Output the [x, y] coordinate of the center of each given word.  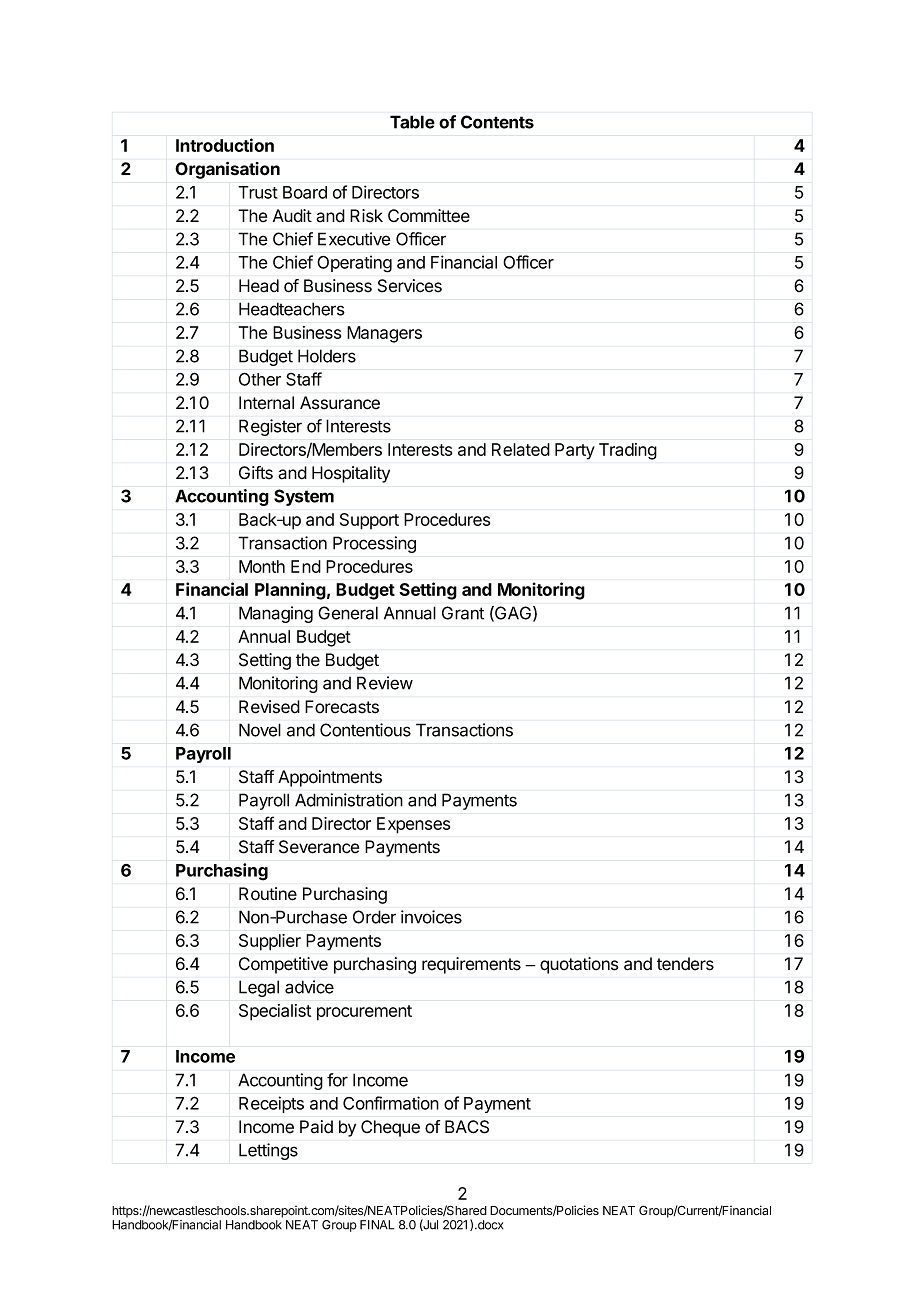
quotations [579, 965]
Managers [384, 334]
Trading [628, 451]
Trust [258, 192]
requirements [471, 965]
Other [260, 379]
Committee [429, 216]
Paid [316, 1127]
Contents [497, 122]
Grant [463, 613]
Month [262, 566]
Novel [260, 730]
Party [575, 451]
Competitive [283, 965]
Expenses [413, 825]
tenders [685, 964]
